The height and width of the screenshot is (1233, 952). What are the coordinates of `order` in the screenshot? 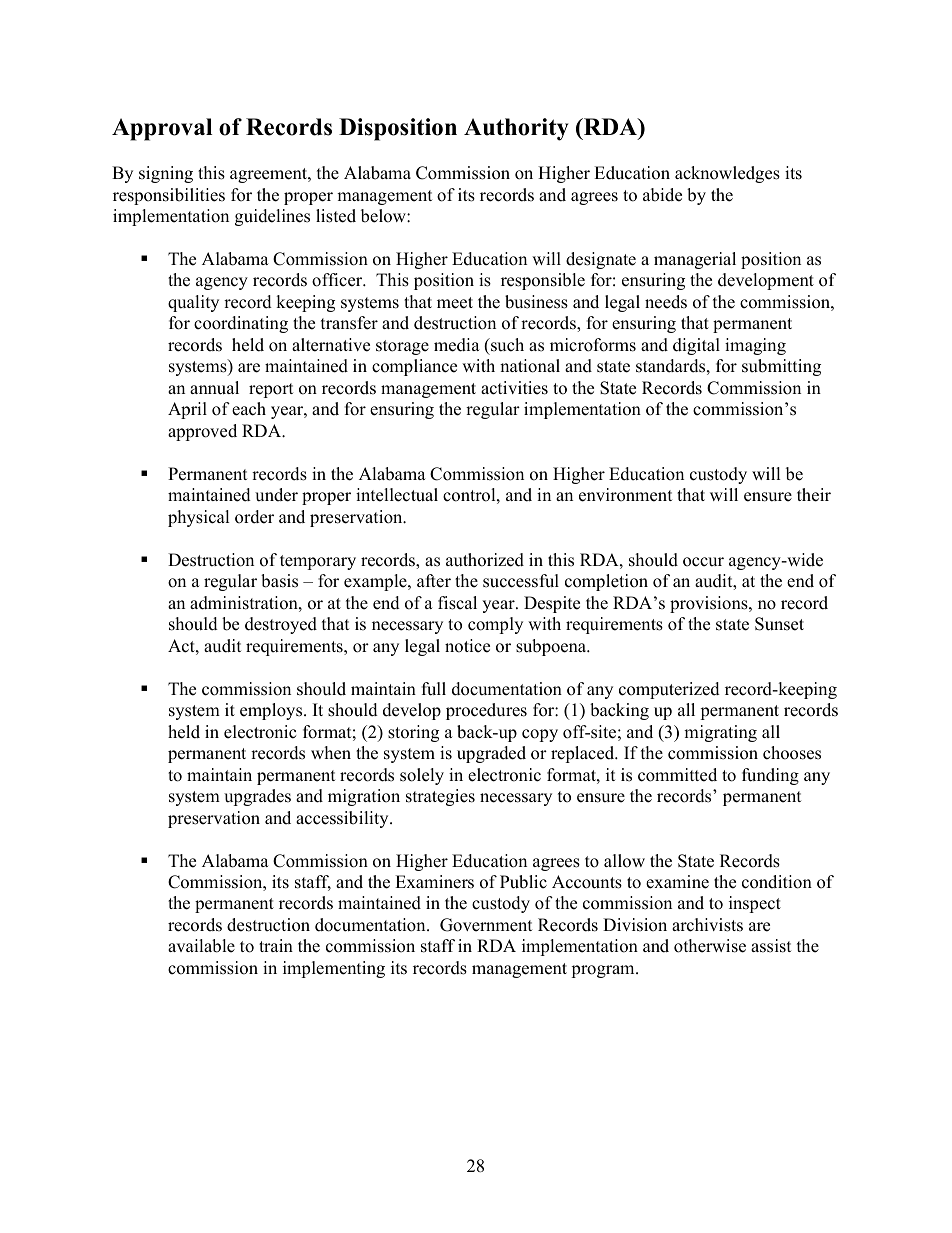 It's located at (254, 517).
